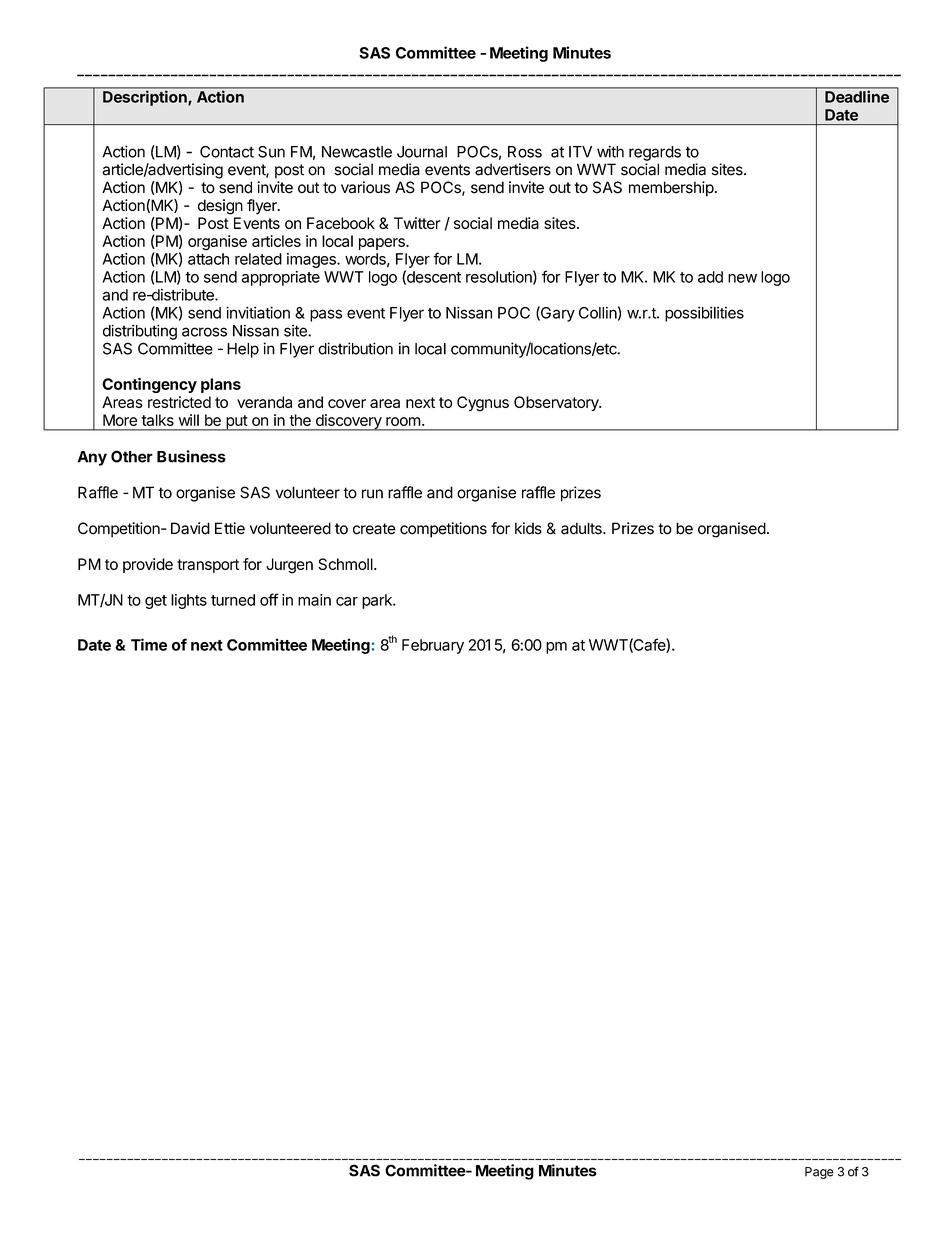 The height and width of the screenshot is (1233, 952). Describe the element at coordinates (433, 646) in the screenshot. I see `February` at that location.
